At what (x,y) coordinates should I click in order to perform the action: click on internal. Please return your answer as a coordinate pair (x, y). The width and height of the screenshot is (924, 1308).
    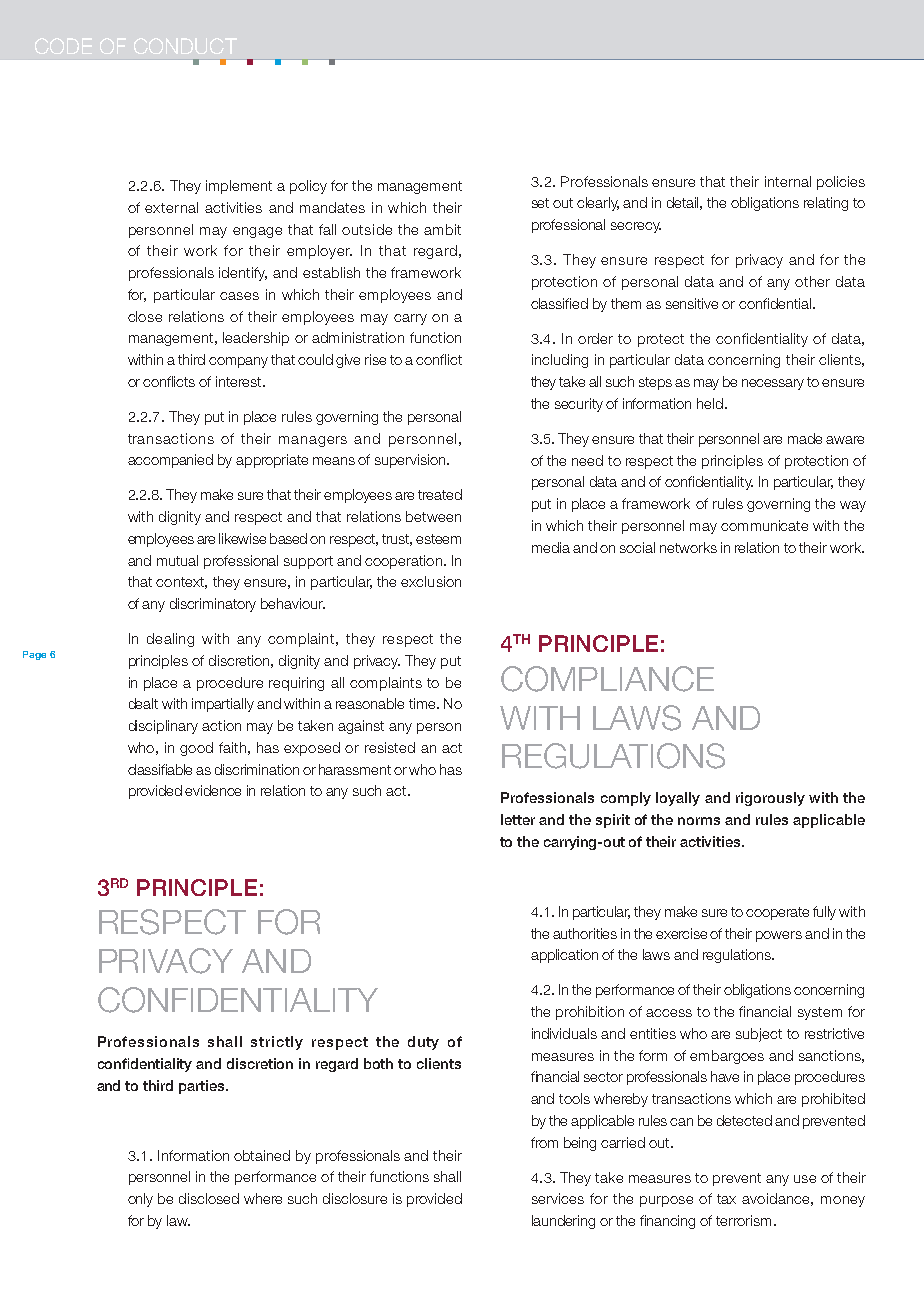
    Looking at the image, I should click on (788, 181).
